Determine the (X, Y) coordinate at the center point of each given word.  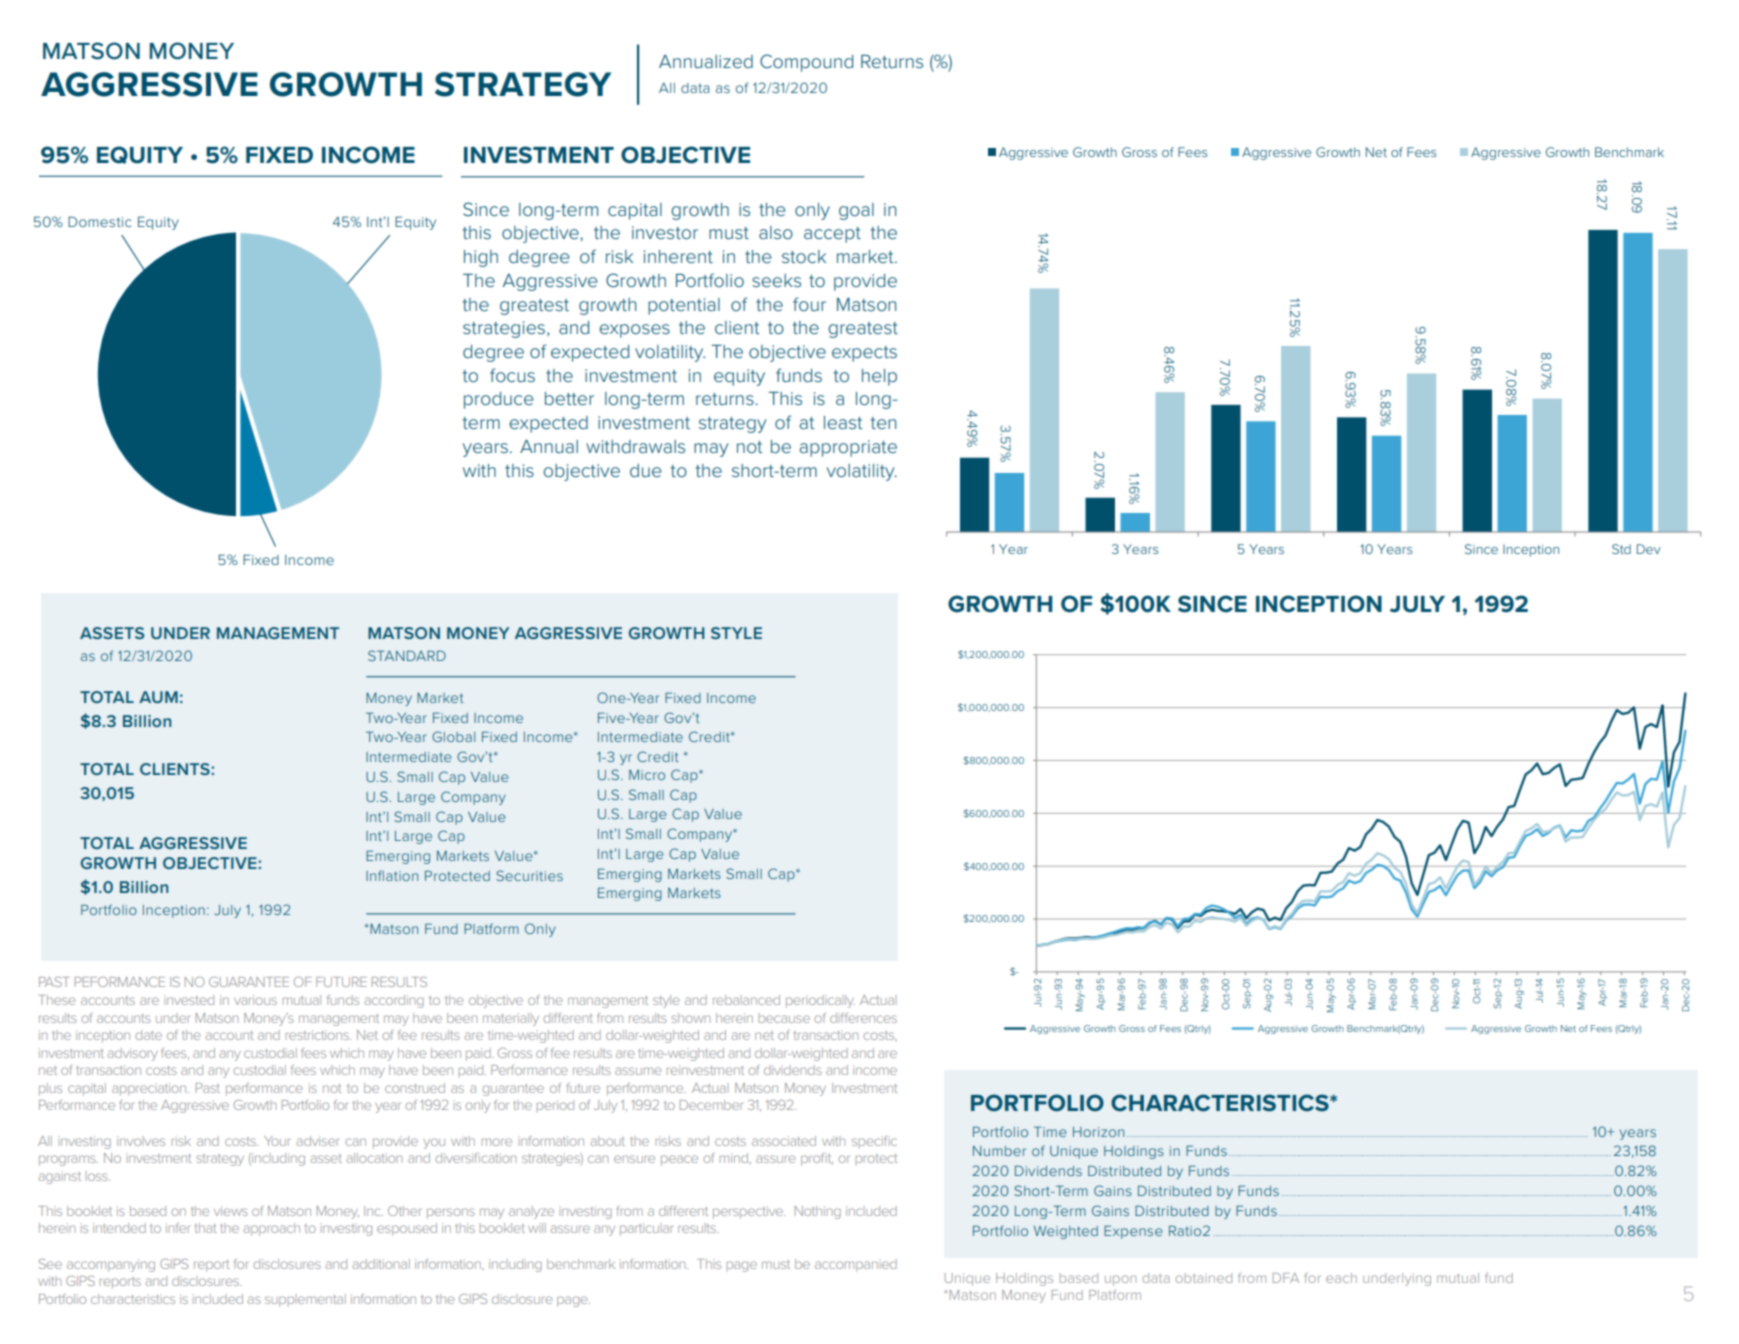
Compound (806, 63)
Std (1621, 549)
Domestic (100, 221)
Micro (647, 775)
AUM (158, 697)
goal (856, 211)
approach (271, 1229)
